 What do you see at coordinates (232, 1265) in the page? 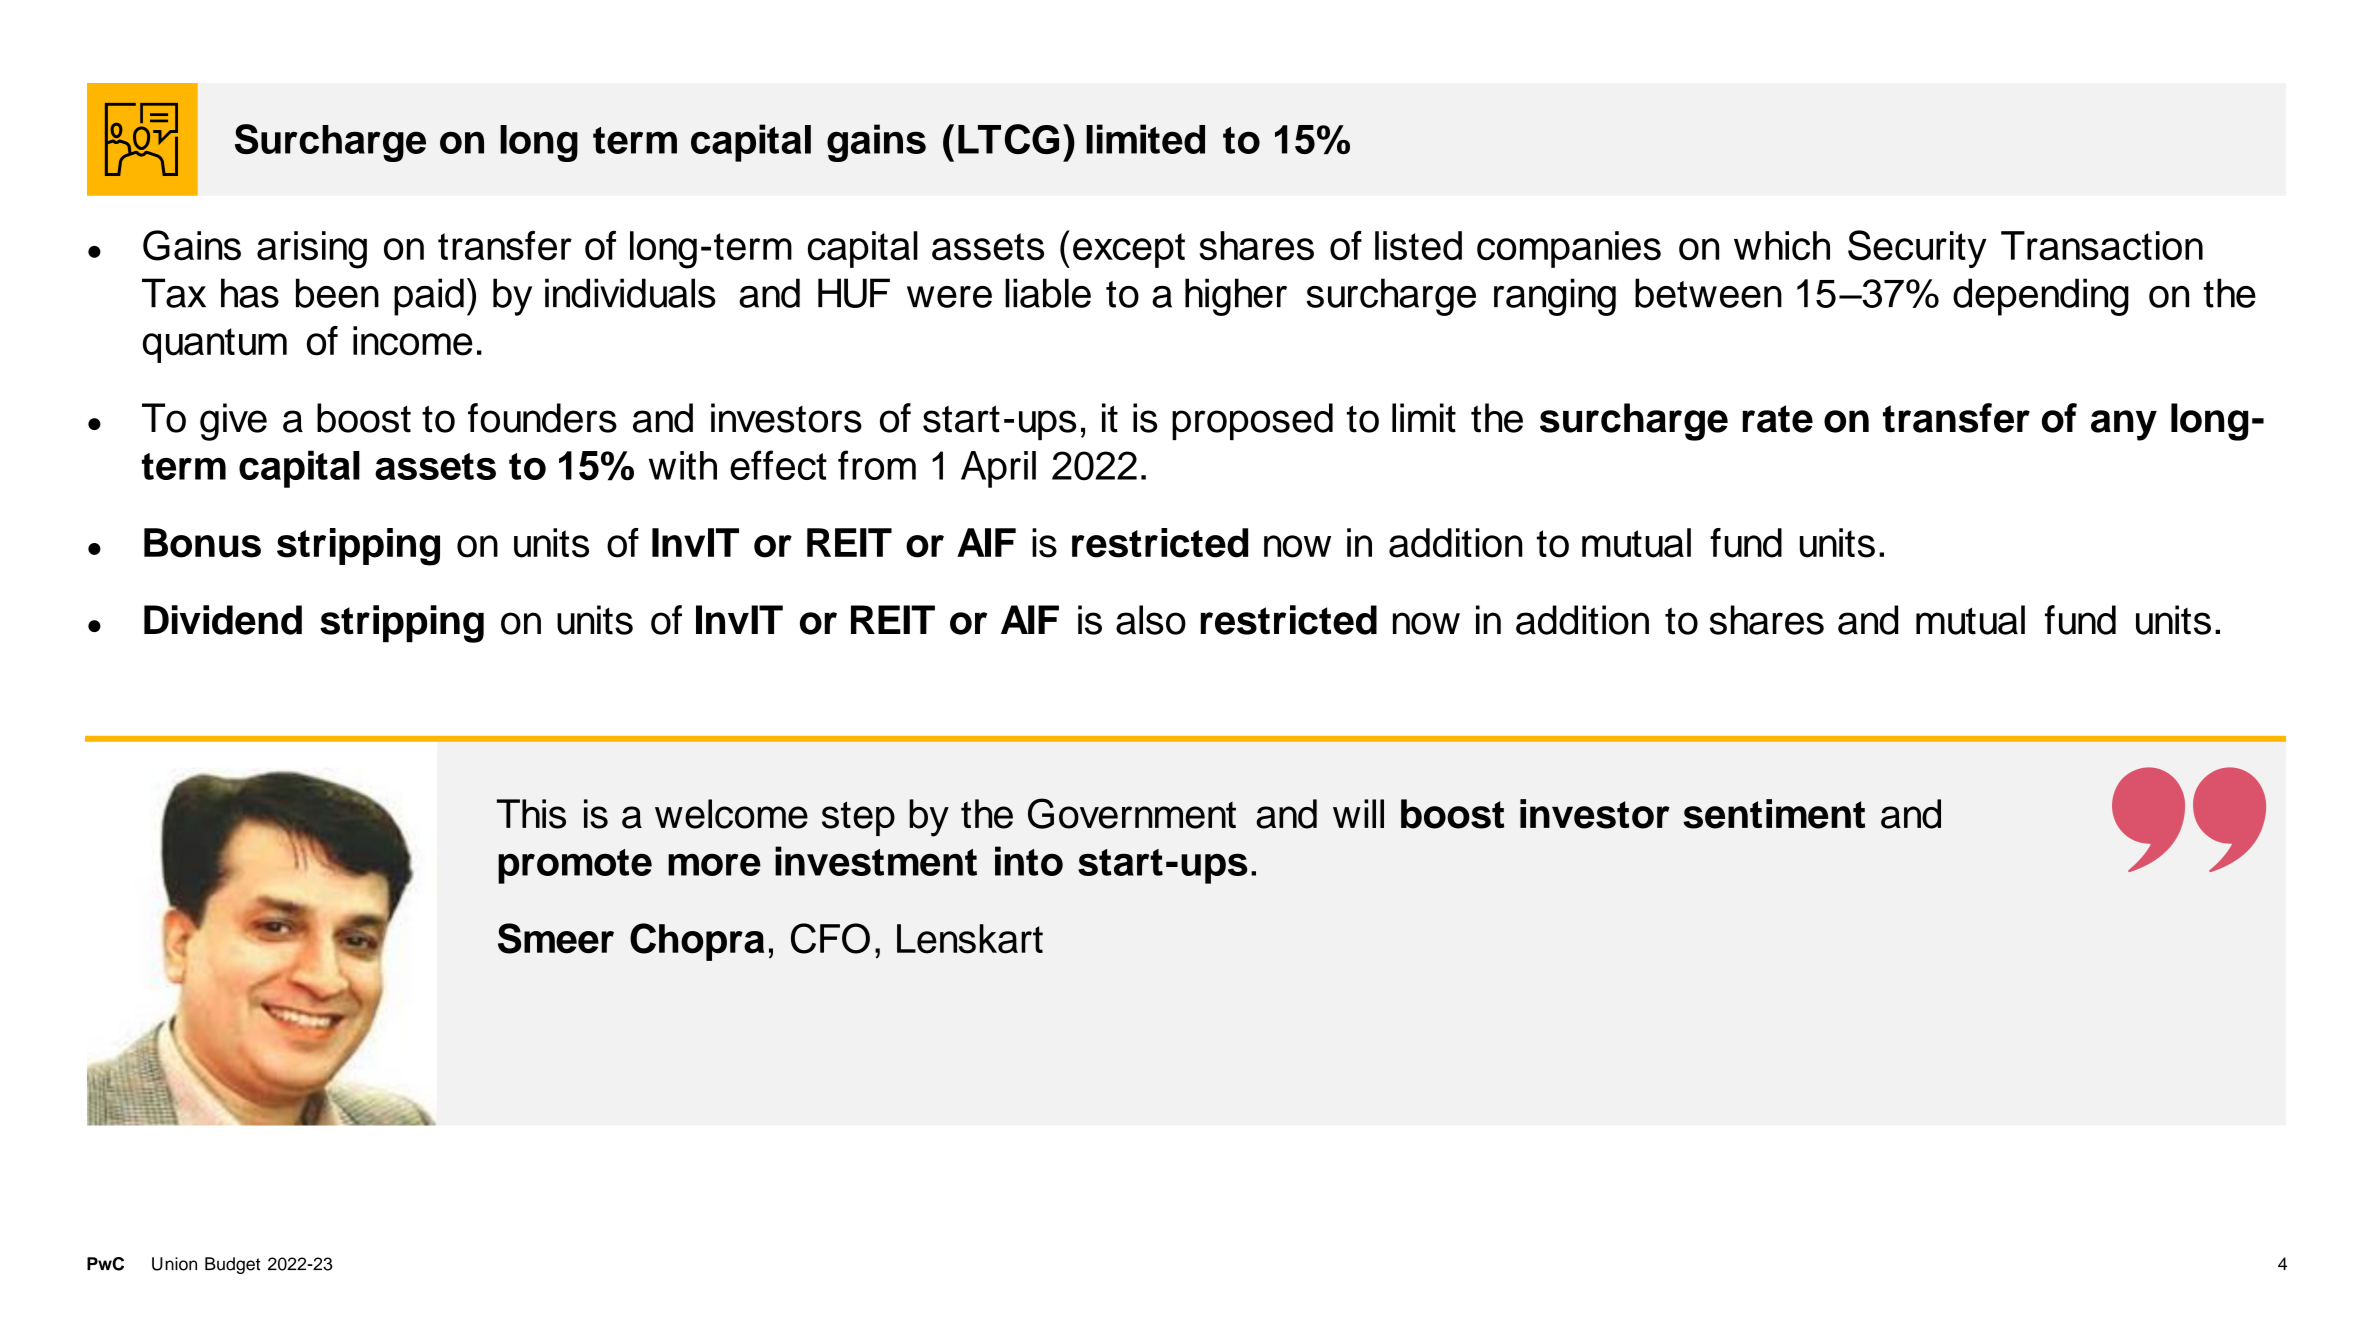
I see `Budget` at bounding box center [232, 1265].
